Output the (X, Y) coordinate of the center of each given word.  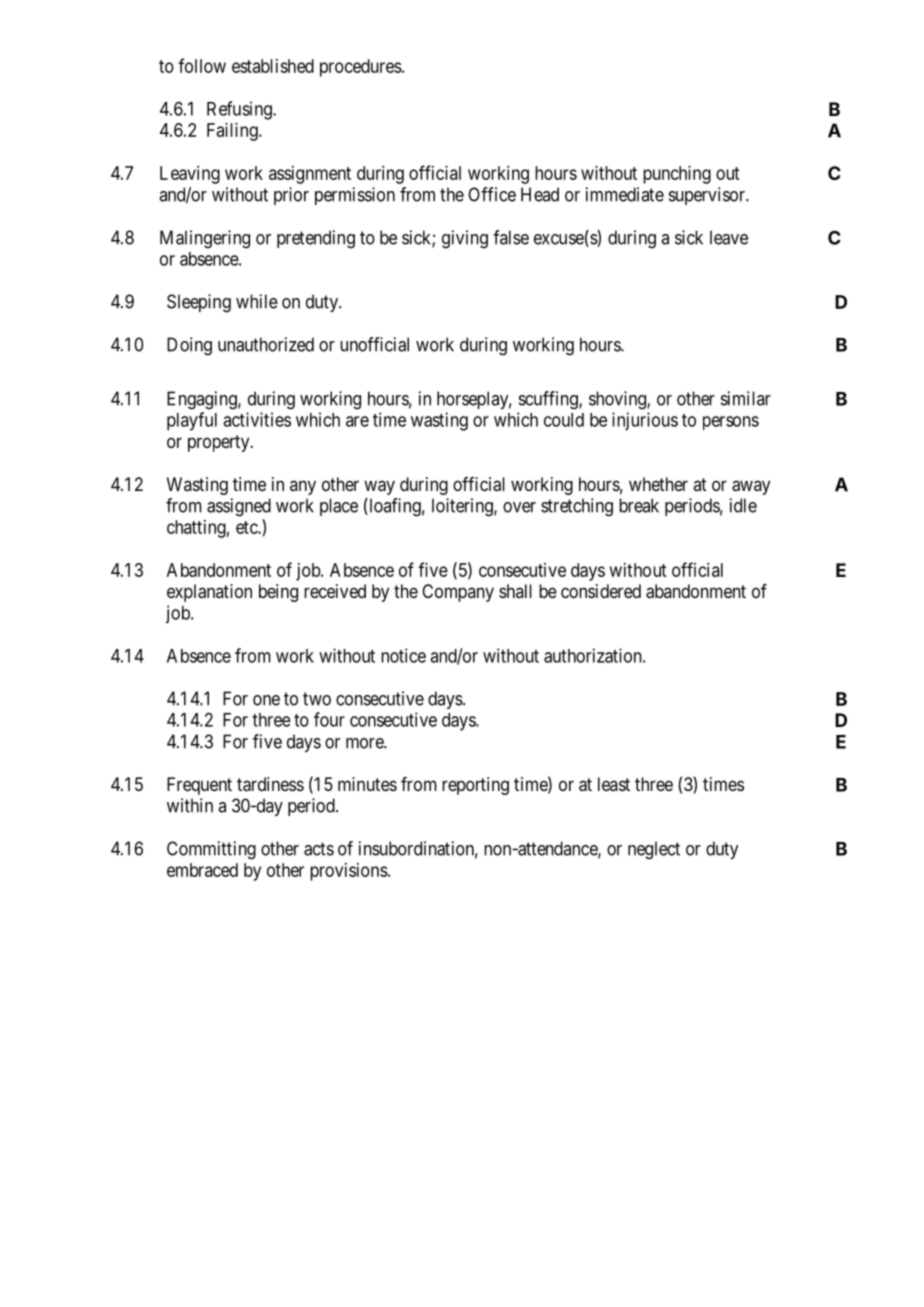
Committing (211, 850)
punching (677, 175)
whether (658, 484)
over (519, 507)
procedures (361, 68)
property (220, 443)
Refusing (240, 110)
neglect (654, 850)
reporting (475, 786)
